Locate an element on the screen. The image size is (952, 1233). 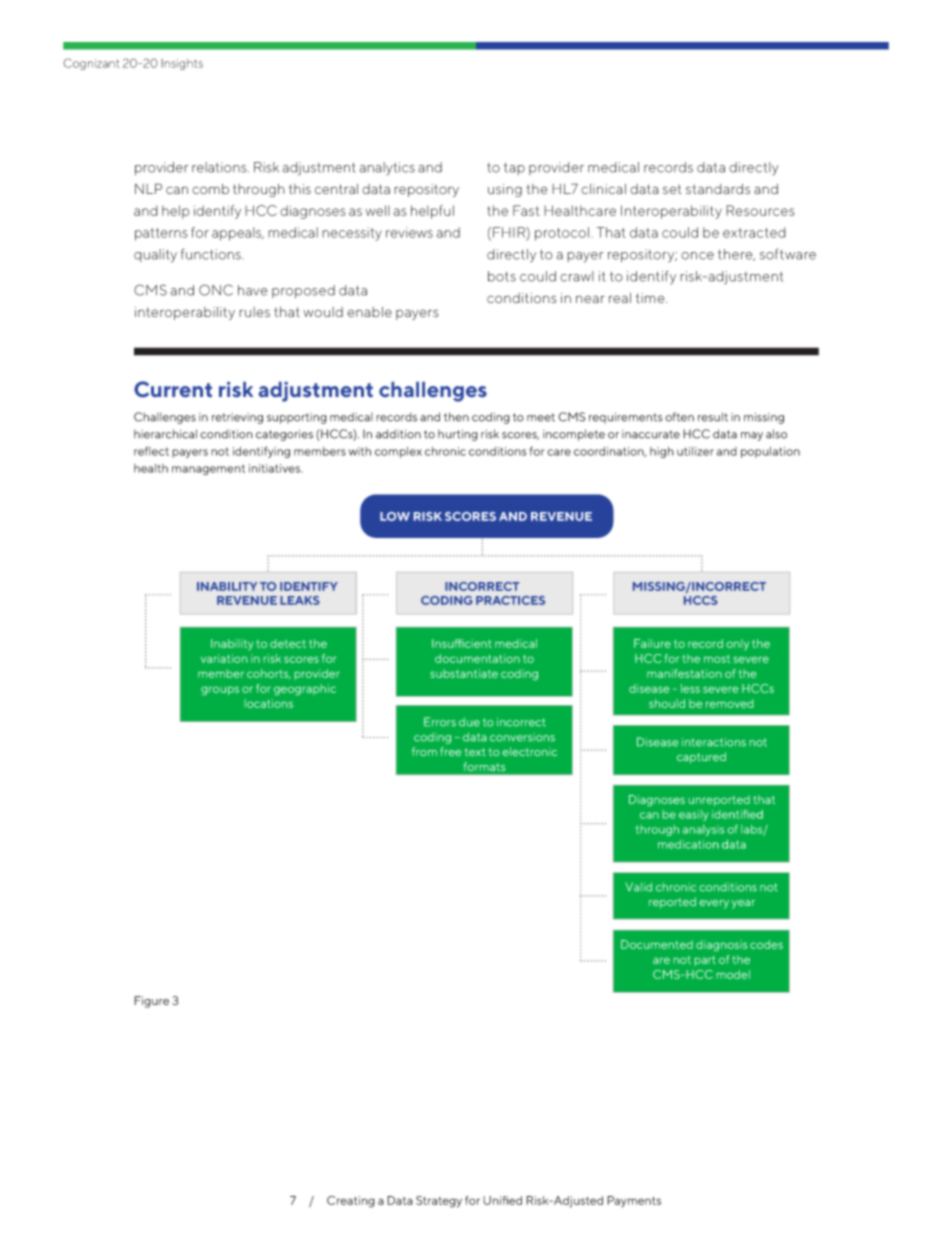
Creating is located at coordinates (351, 1202).
